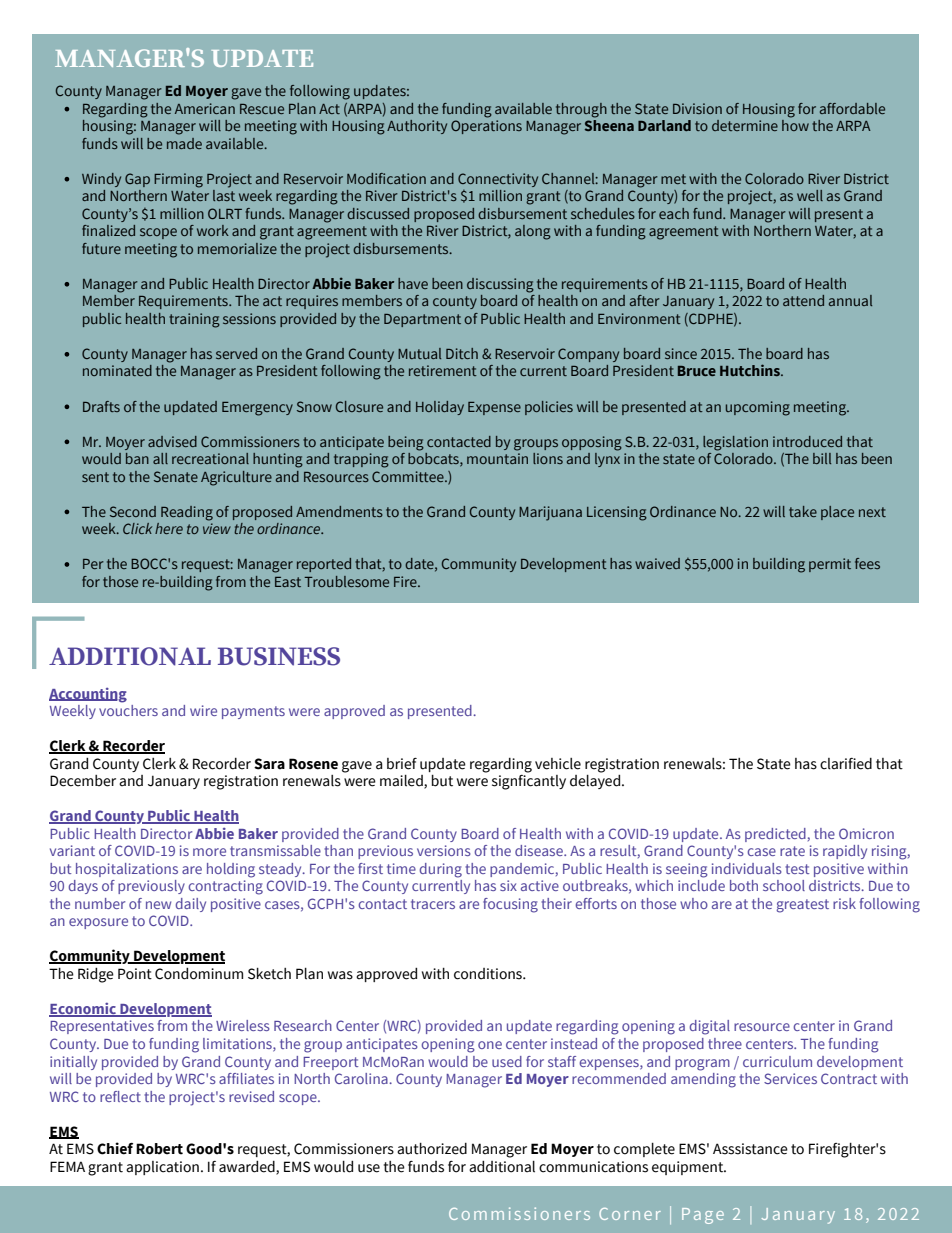  Describe the element at coordinates (402, 764) in the page. I see `brief` at that location.
